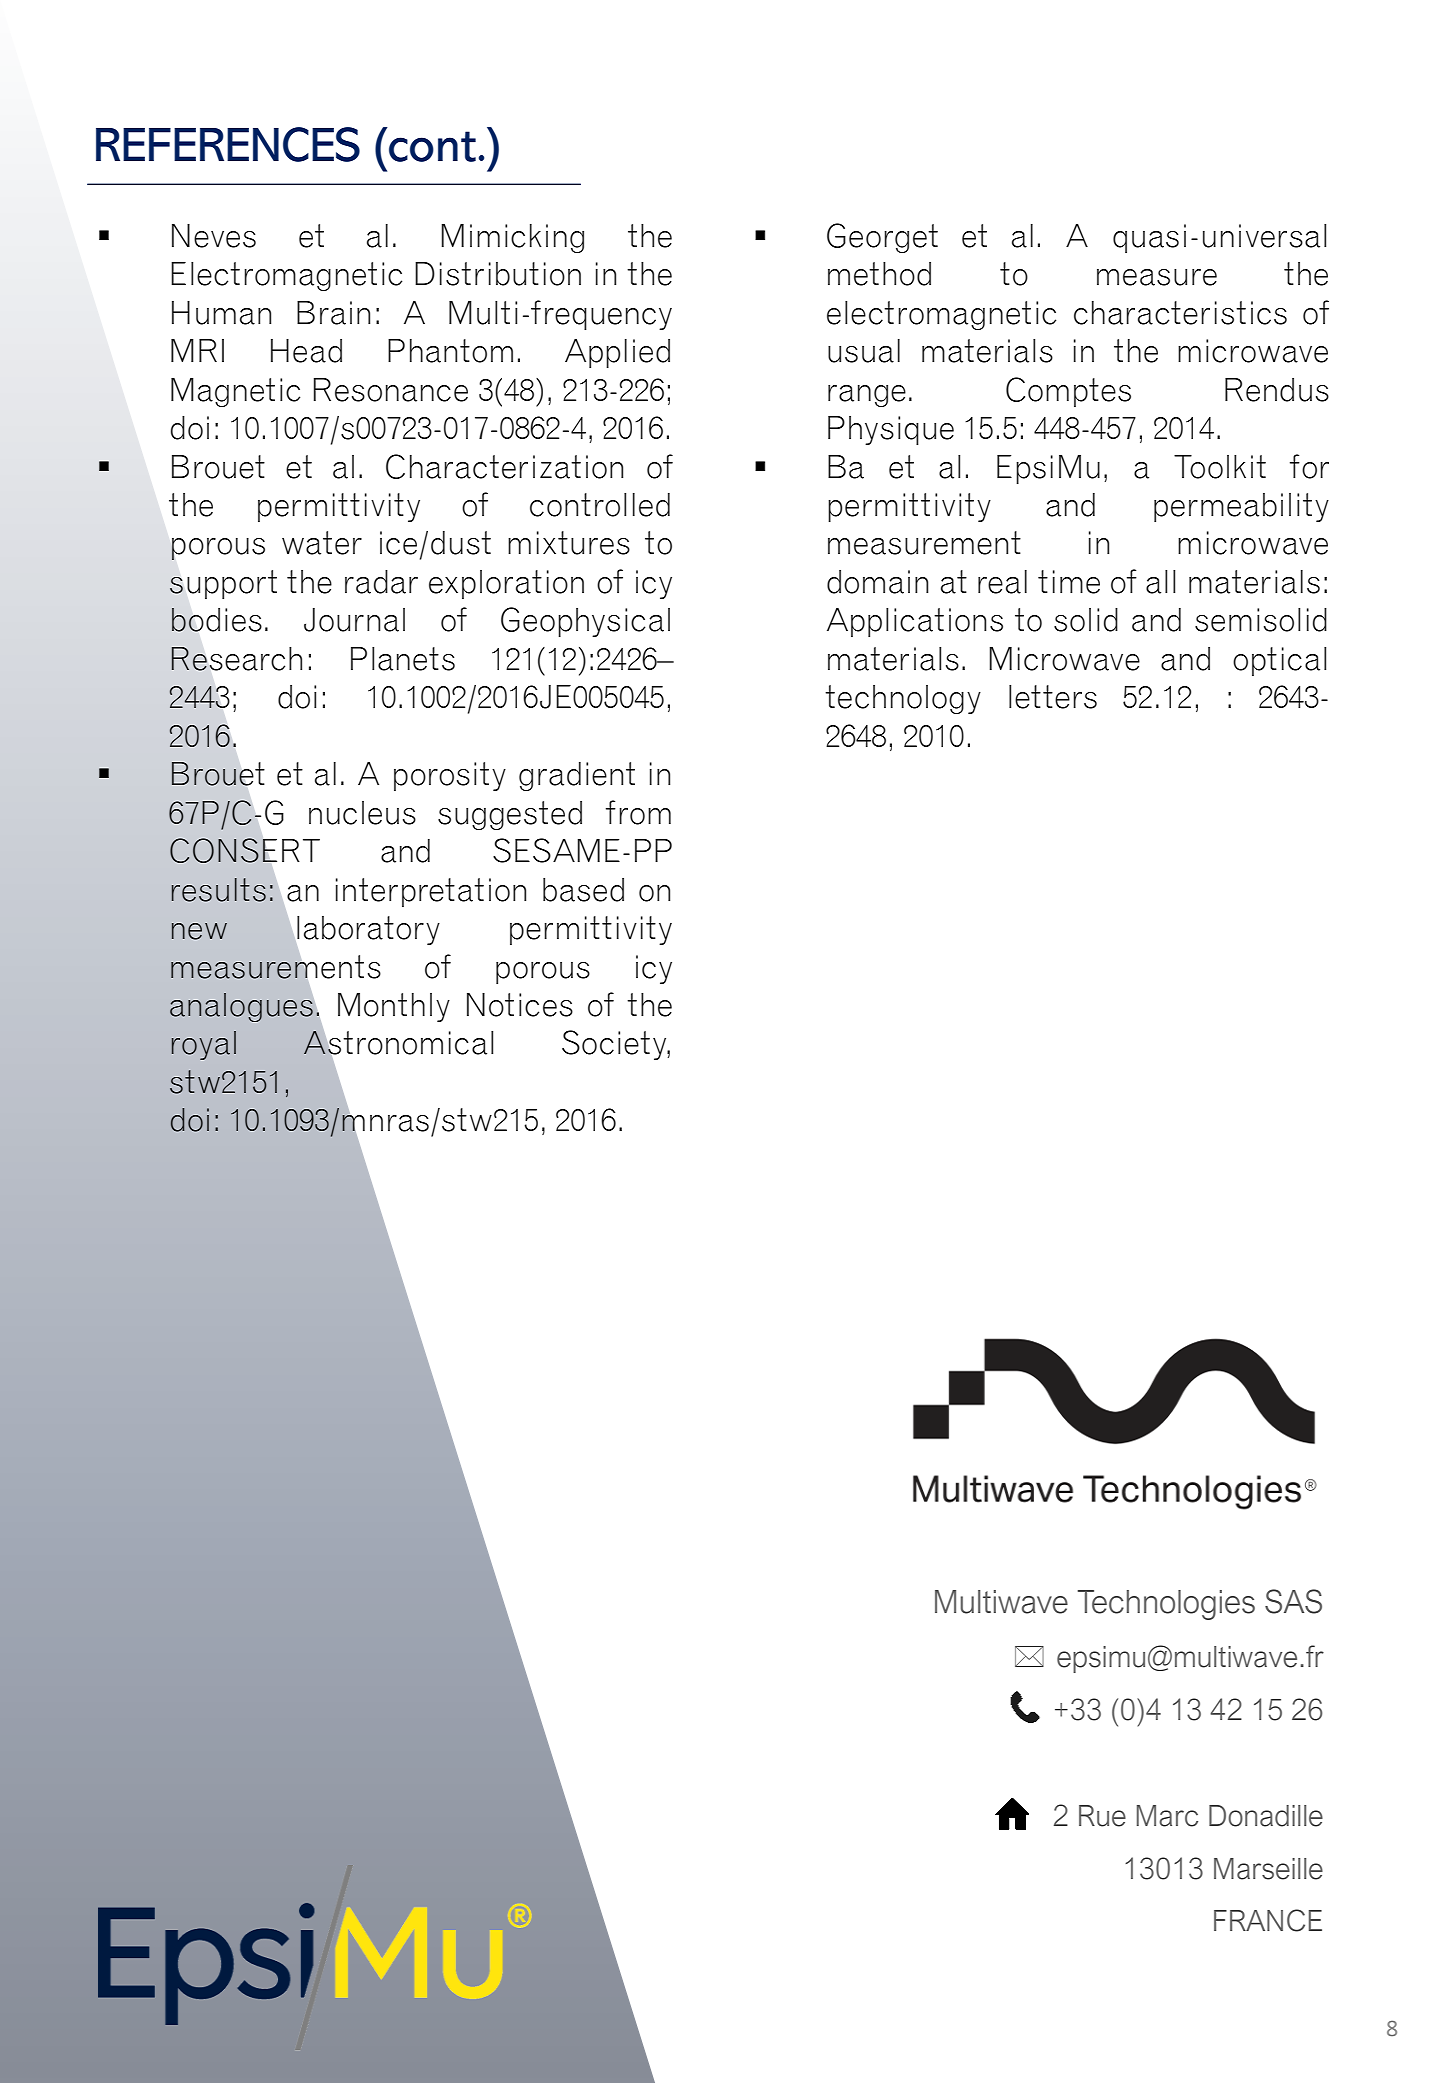 The image size is (1442, 2083). What do you see at coordinates (1053, 697) in the screenshot?
I see `letters` at bounding box center [1053, 697].
